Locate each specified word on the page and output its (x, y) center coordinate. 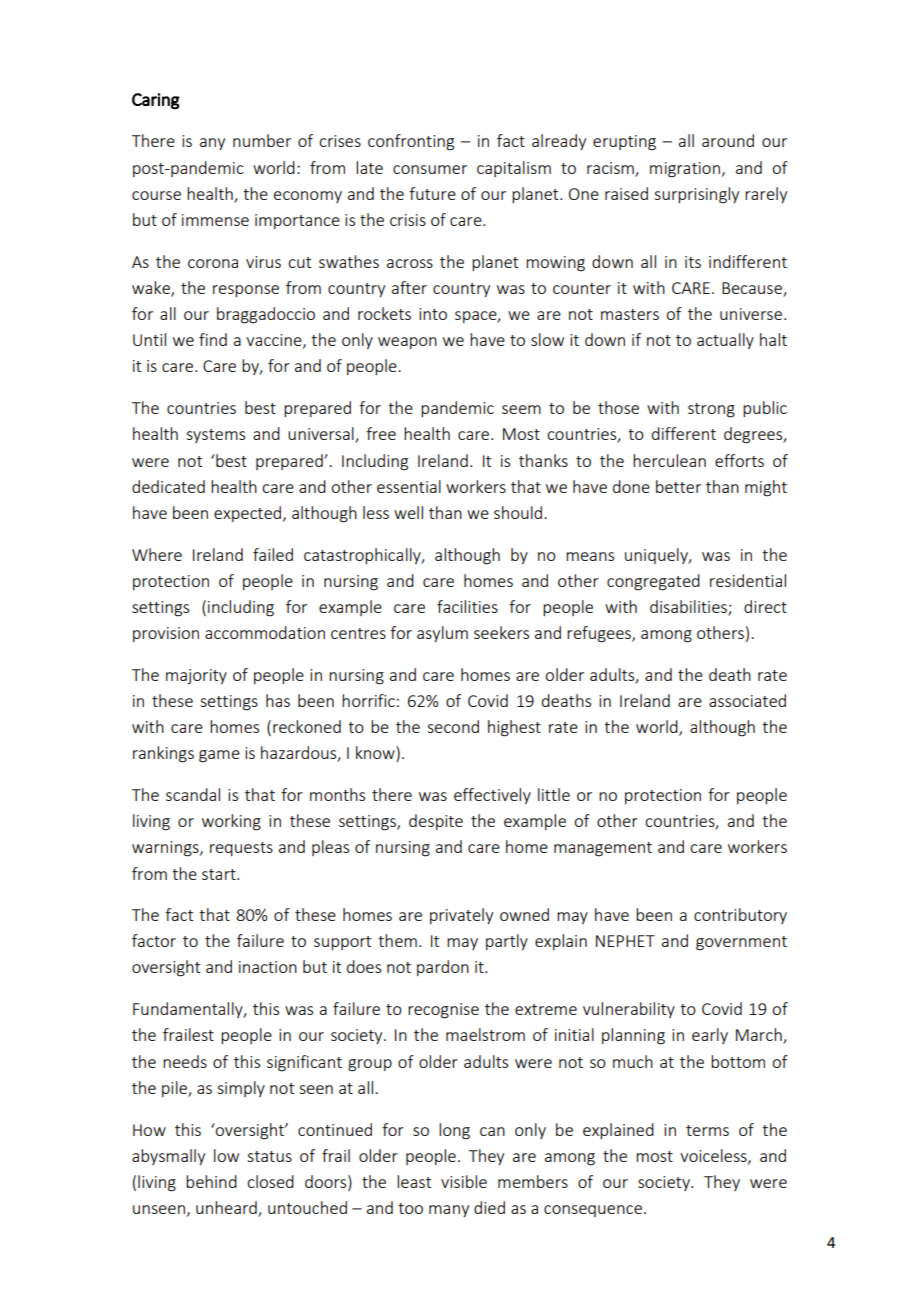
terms (707, 1130)
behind (211, 1181)
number (262, 140)
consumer (430, 169)
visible (464, 1181)
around (728, 140)
